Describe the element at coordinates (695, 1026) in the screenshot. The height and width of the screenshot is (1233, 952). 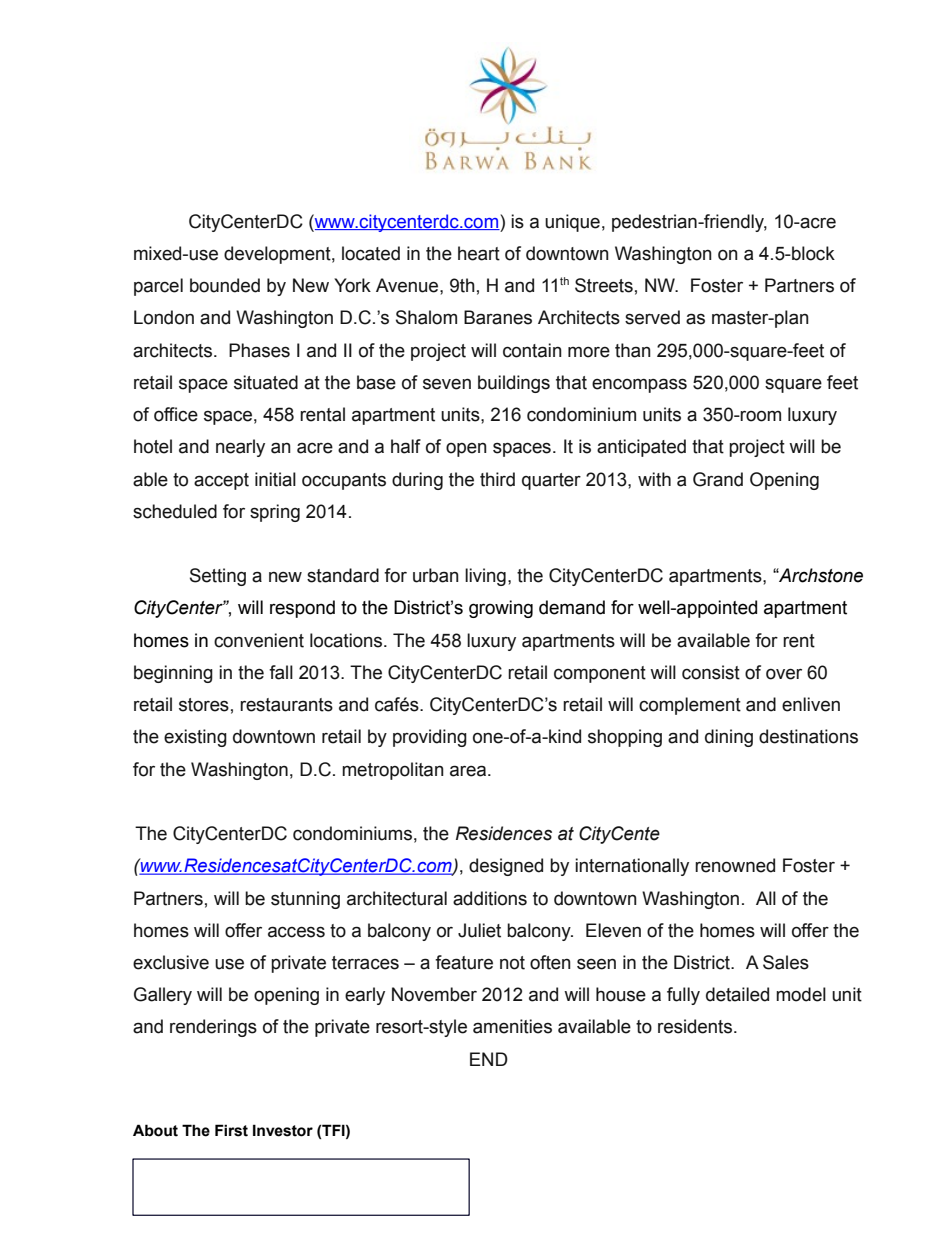
I see `residents` at that location.
